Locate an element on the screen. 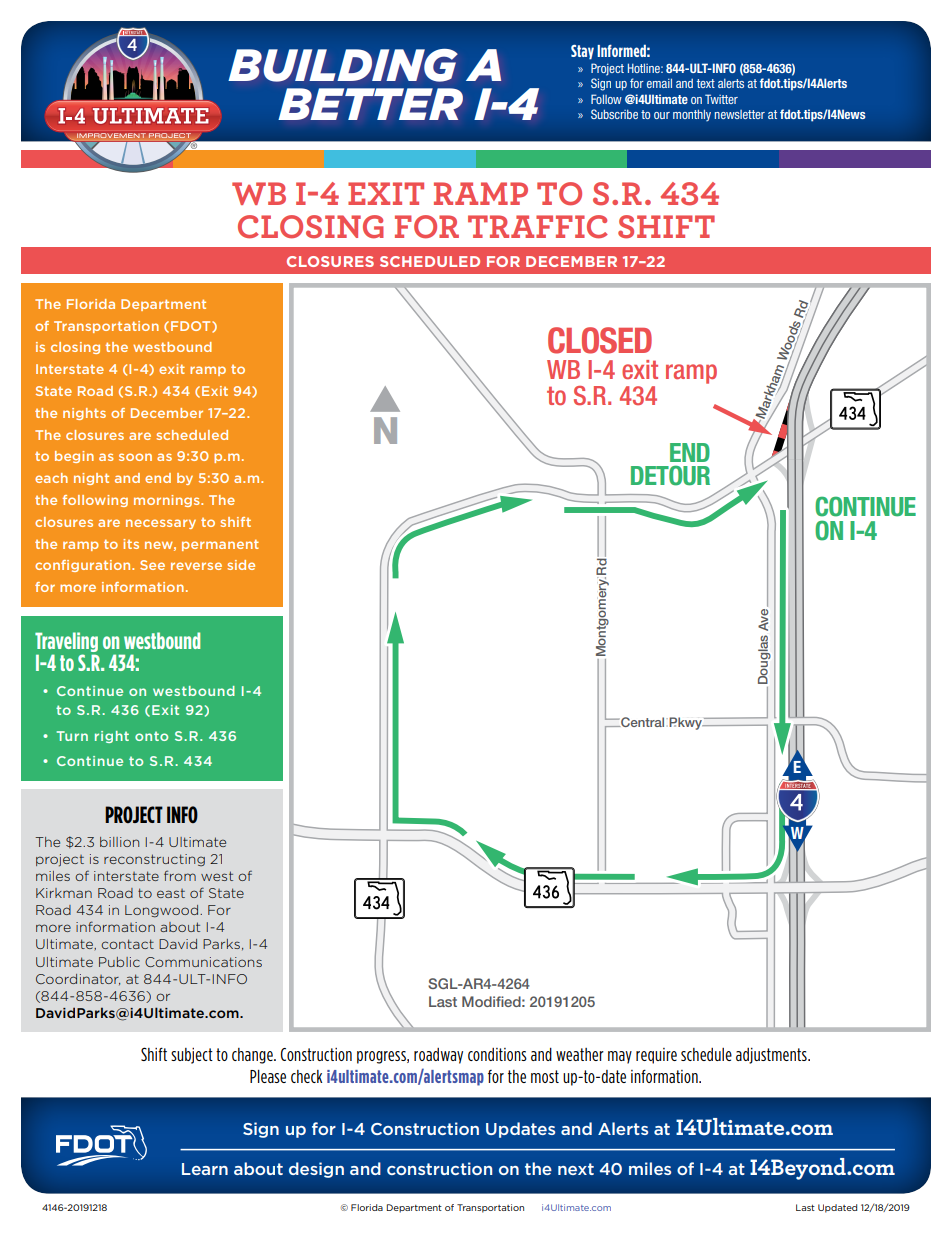  require is located at coordinates (656, 1056).
